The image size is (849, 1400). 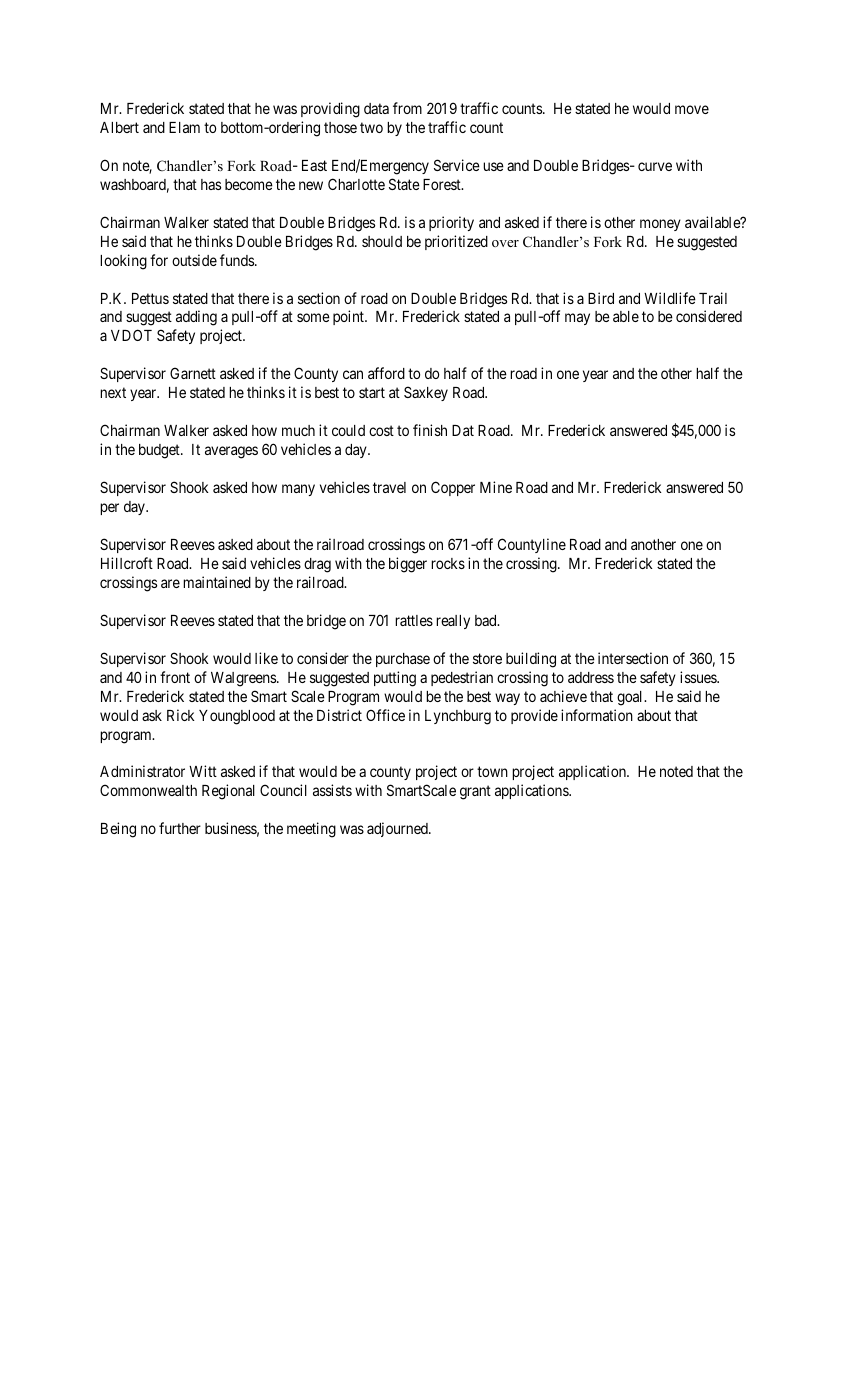 I want to click on from, so click(x=407, y=108).
